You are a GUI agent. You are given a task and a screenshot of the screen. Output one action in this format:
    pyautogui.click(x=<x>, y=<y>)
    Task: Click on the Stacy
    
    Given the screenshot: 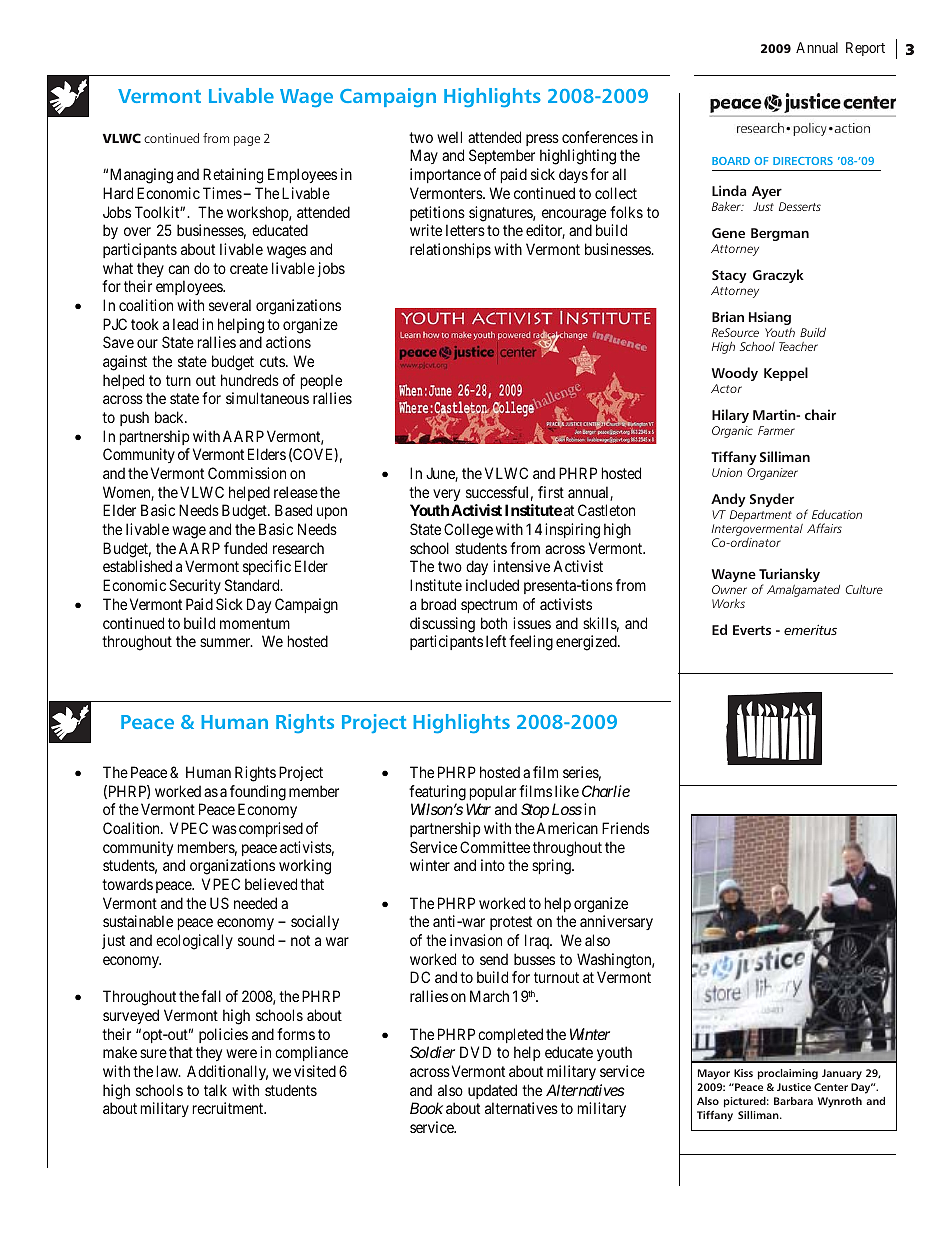 What is the action you would take?
    pyautogui.click(x=729, y=276)
